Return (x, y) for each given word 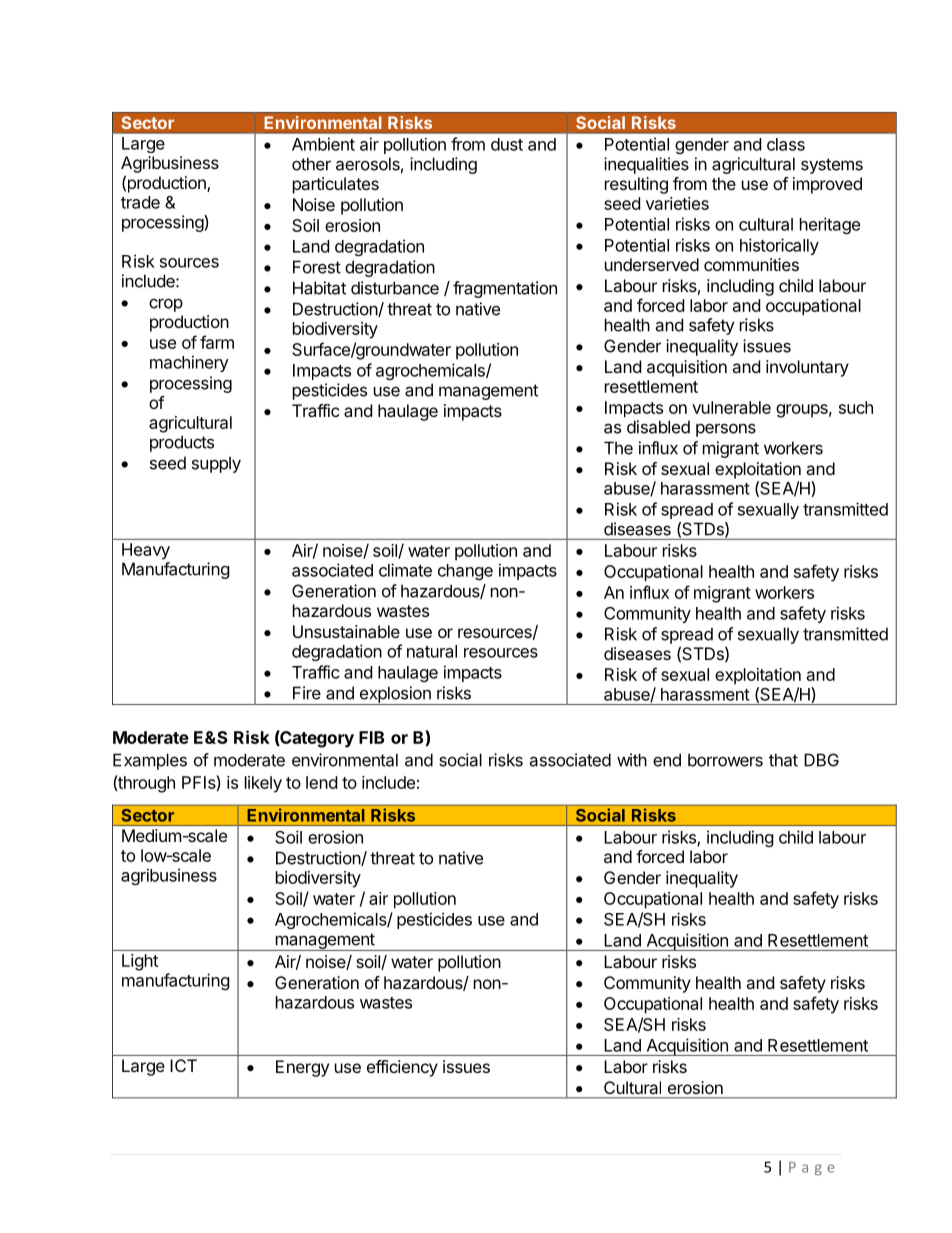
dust (507, 144)
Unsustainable (346, 631)
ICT (183, 1065)
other (311, 164)
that (783, 760)
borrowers (725, 760)
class (786, 144)
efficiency (402, 1068)
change (465, 572)
